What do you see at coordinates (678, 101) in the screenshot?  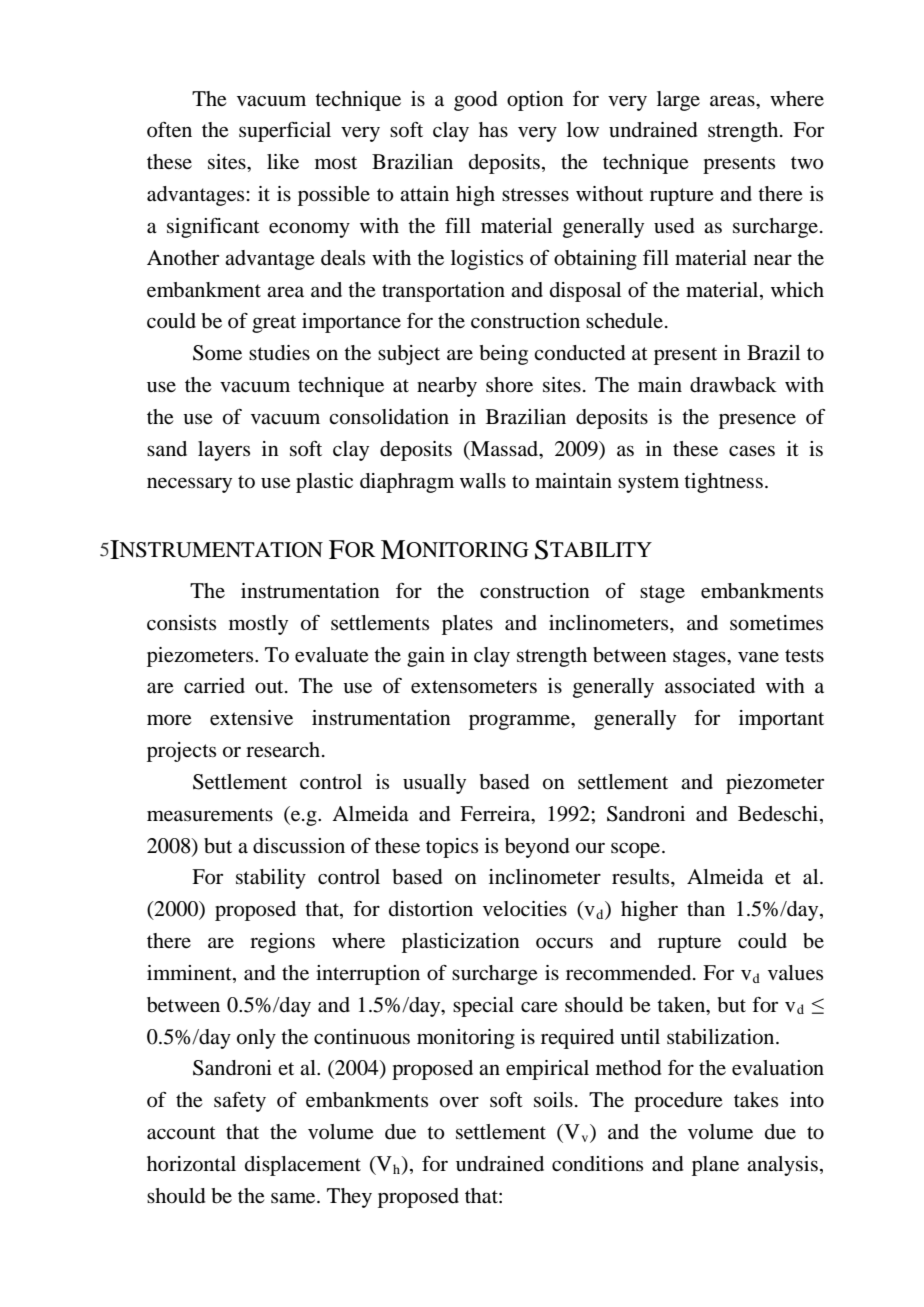 I see `large` at bounding box center [678, 101].
